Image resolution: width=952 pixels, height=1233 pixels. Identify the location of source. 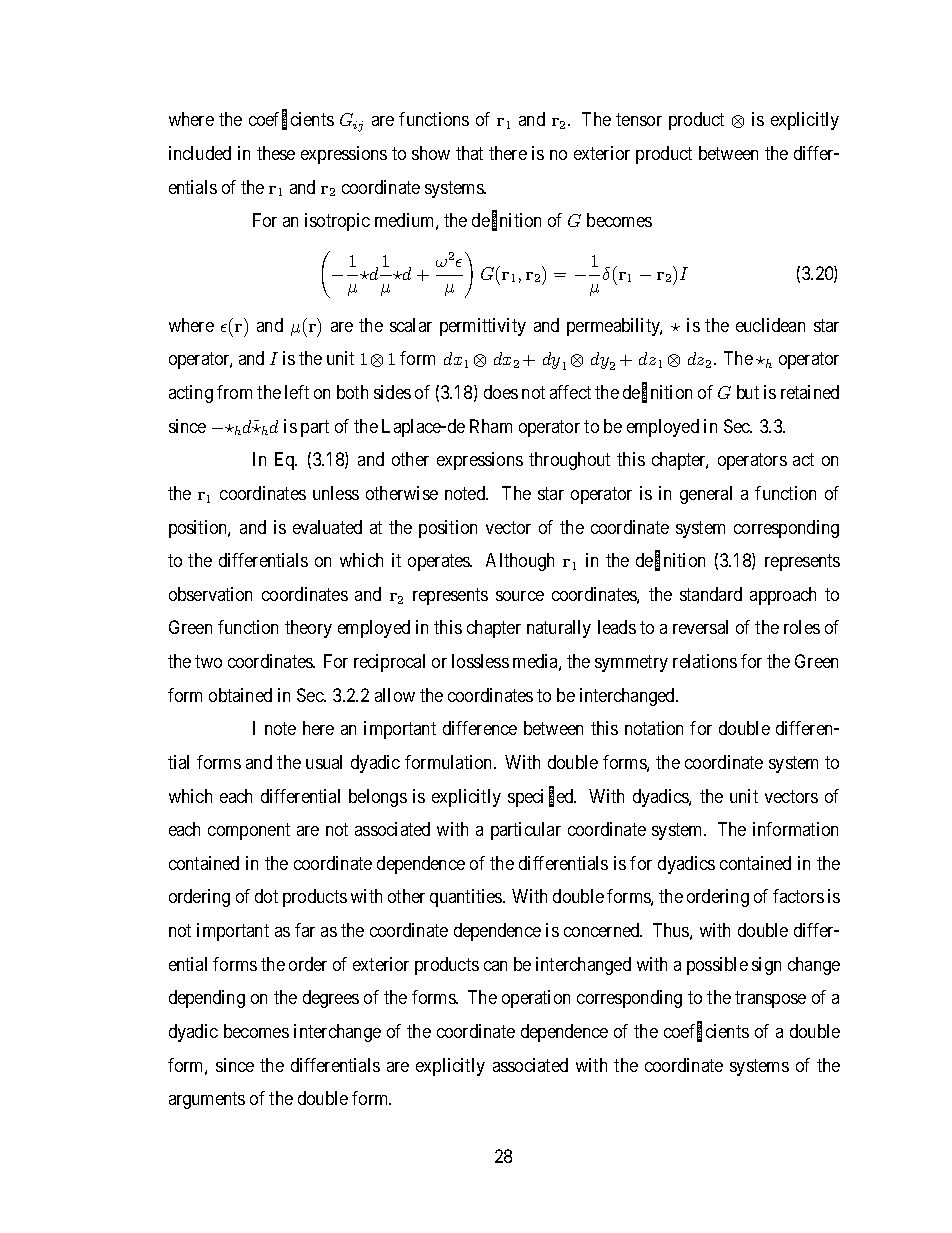
(520, 596).
